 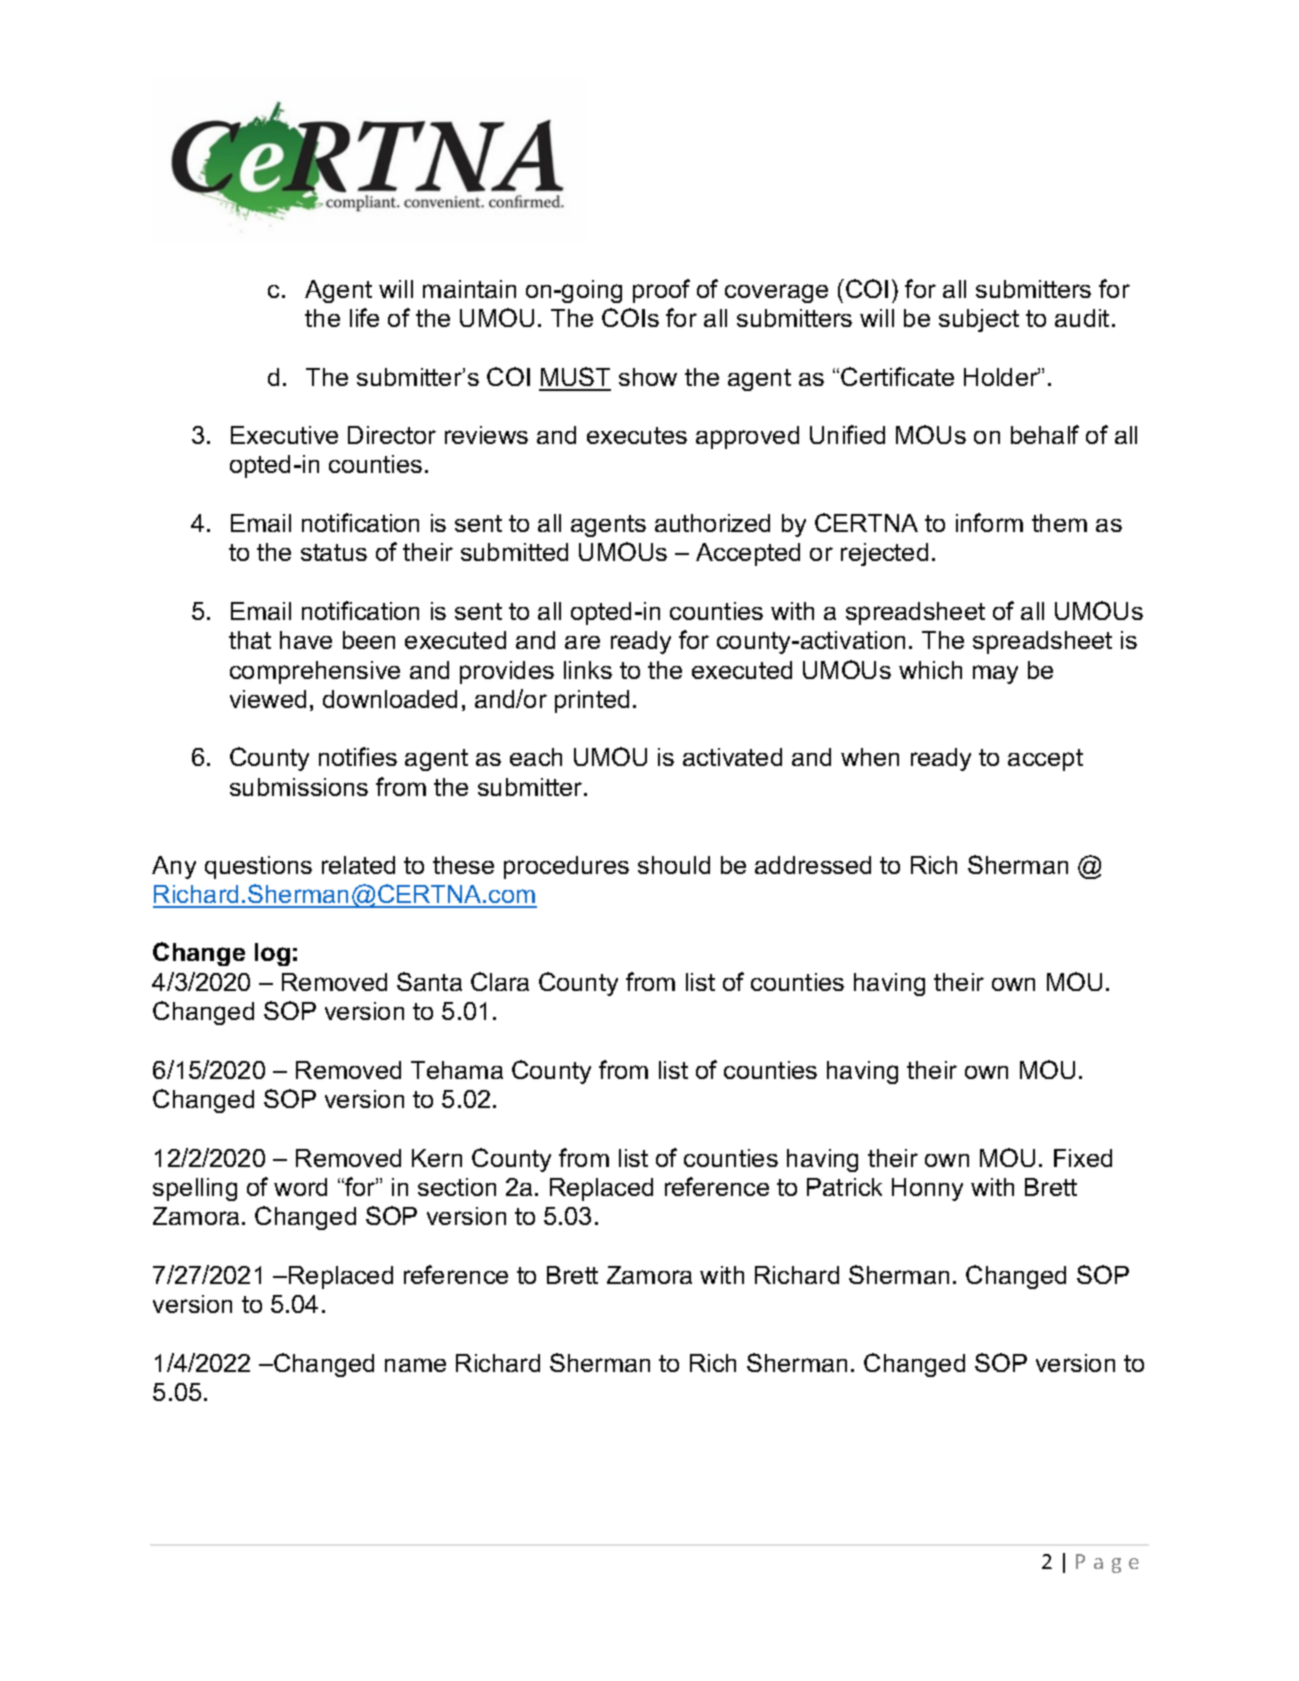 What do you see at coordinates (1083, 1158) in the screenshot?
I see `Fixed` at bounding box center [1083, 1158].
